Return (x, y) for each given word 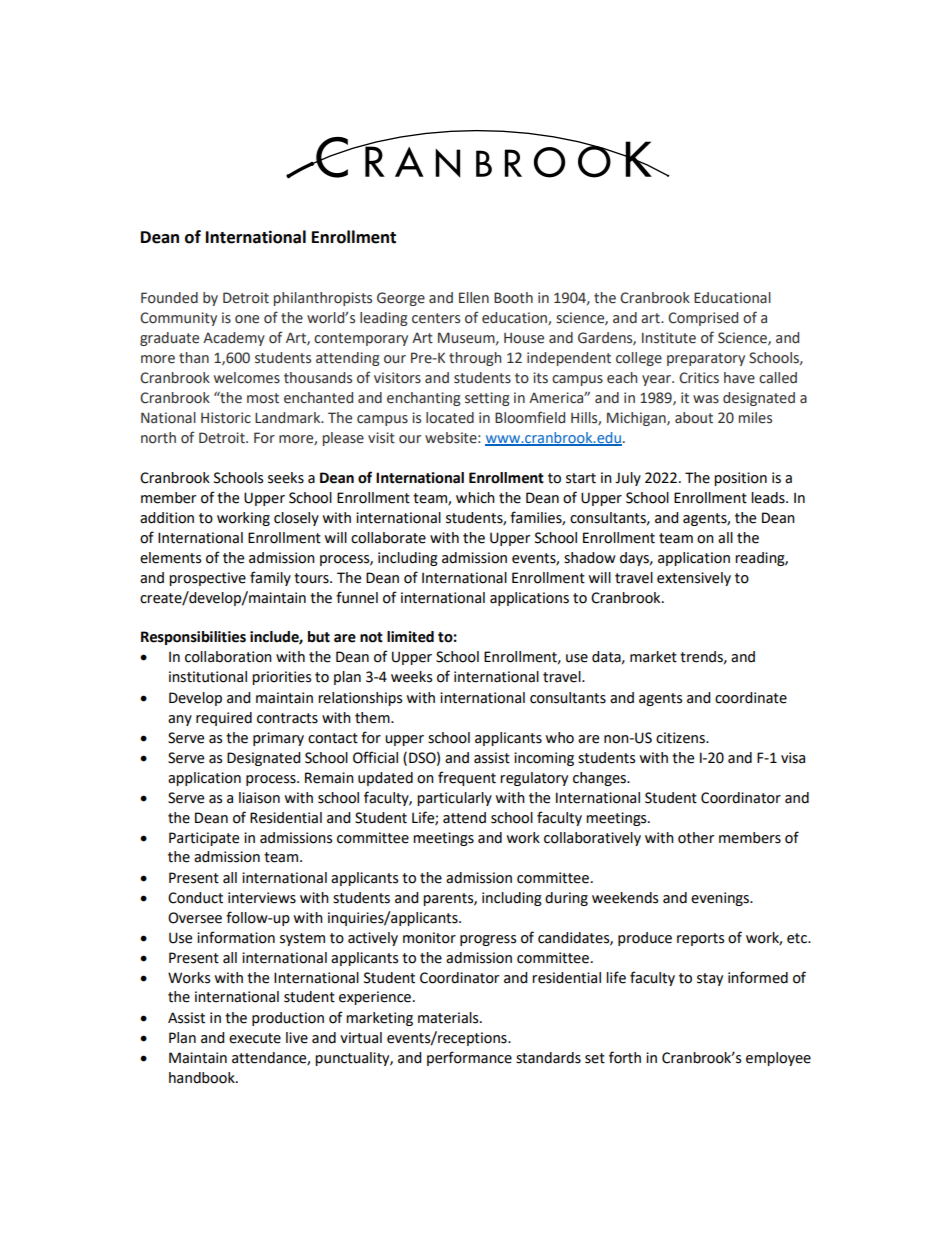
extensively (694, 579)
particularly (454, 799)
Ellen (474, 298)
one (247, 319)
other (696, 838)
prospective (207, 579)
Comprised (703, 319)
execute (255, 1038)
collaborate (388, 538)
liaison (259, 798)
